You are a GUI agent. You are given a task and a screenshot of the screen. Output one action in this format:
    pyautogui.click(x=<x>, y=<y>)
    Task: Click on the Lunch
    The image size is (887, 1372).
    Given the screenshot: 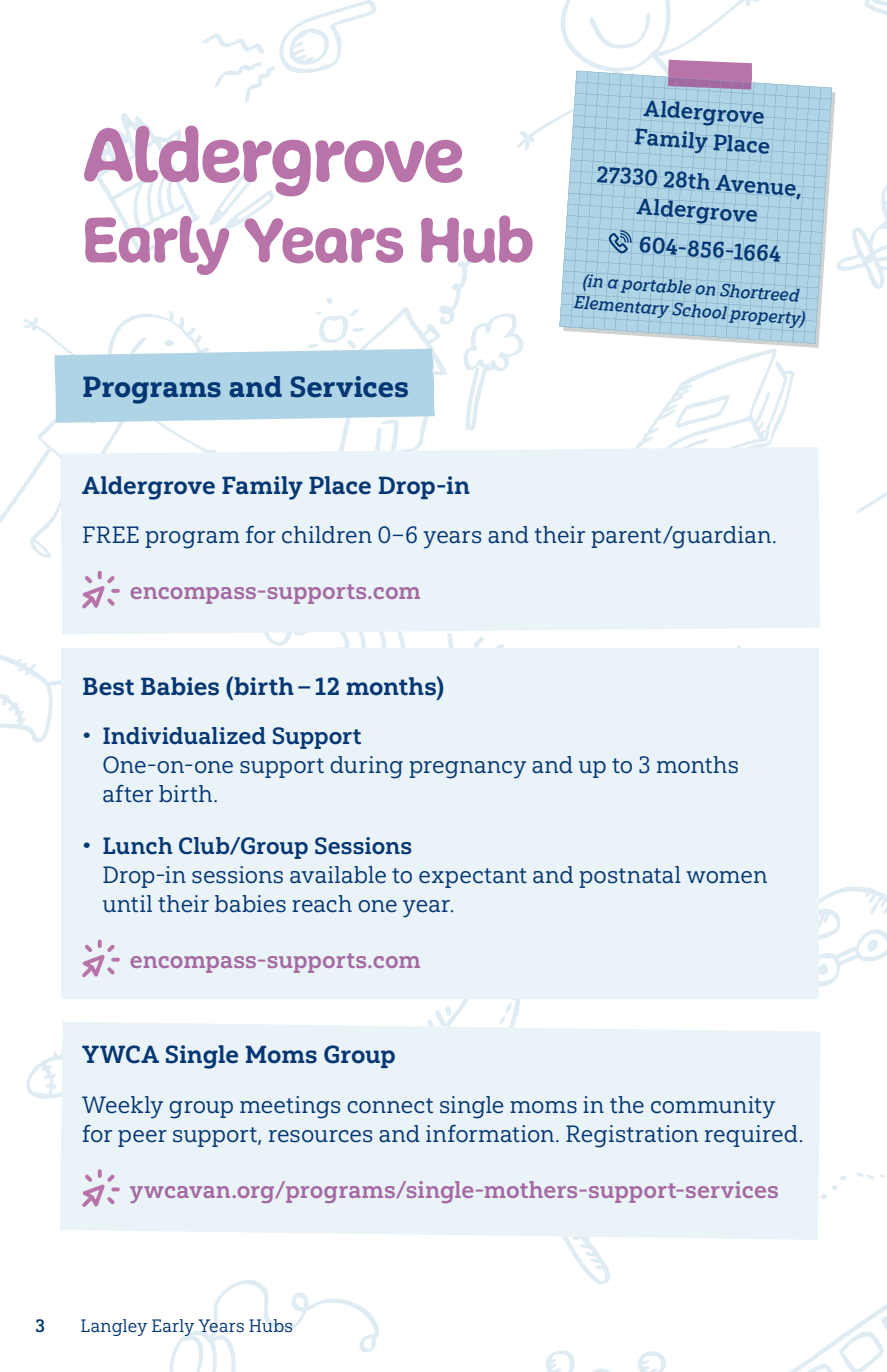 What is the action you would take?
    pyautogui.click(x=137, y=846)
